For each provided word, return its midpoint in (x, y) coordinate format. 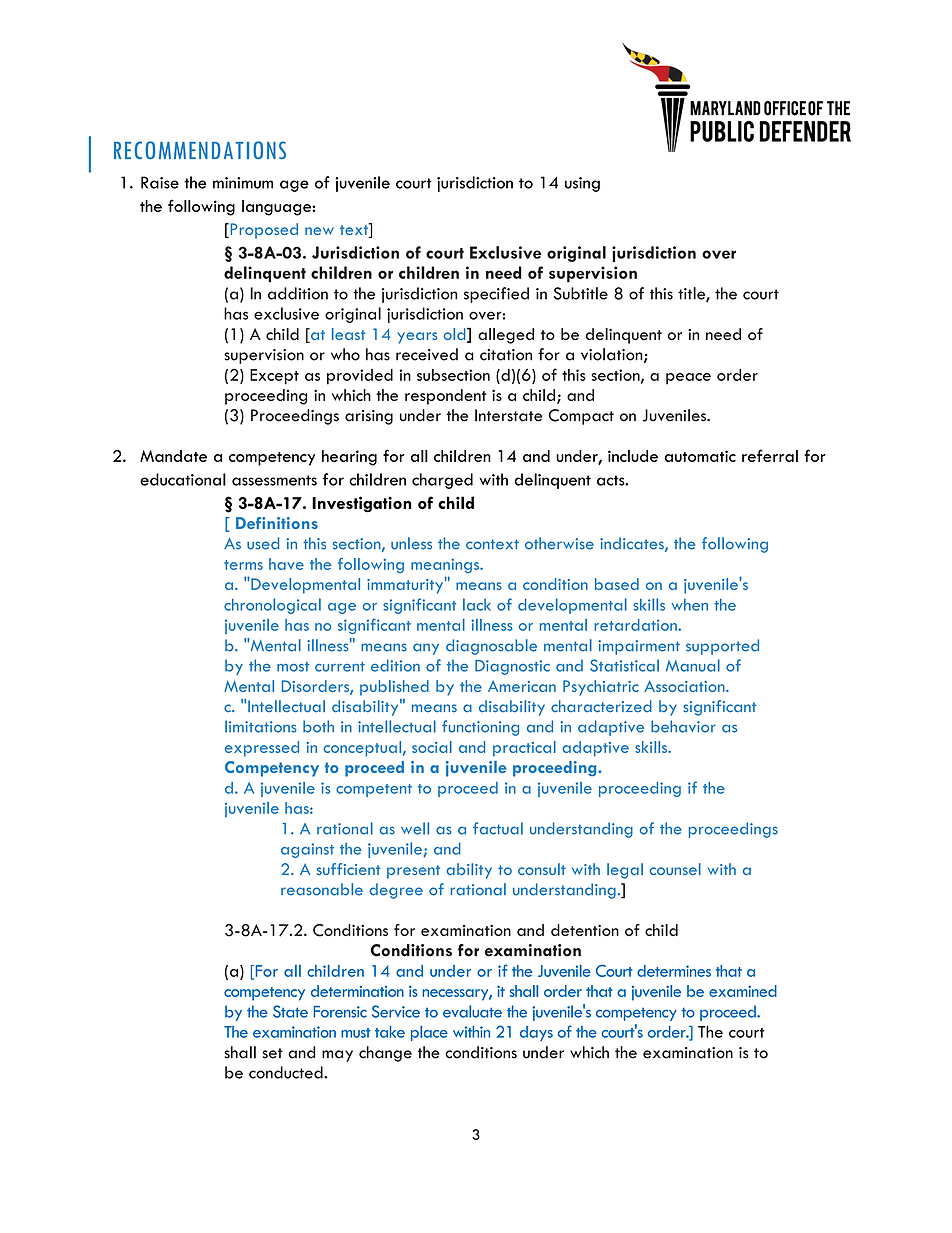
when (689, 605)
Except (274, 377)
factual (498, 828)
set (272, 1053)
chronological (272, 606)
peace (688, 379)
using (582, 184)
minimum (243, 183)
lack (477, 604)
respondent (445, 397)
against (307, 850)
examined (743, 991)
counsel (675, 869)
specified (496, 295)
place (429, 1033)
